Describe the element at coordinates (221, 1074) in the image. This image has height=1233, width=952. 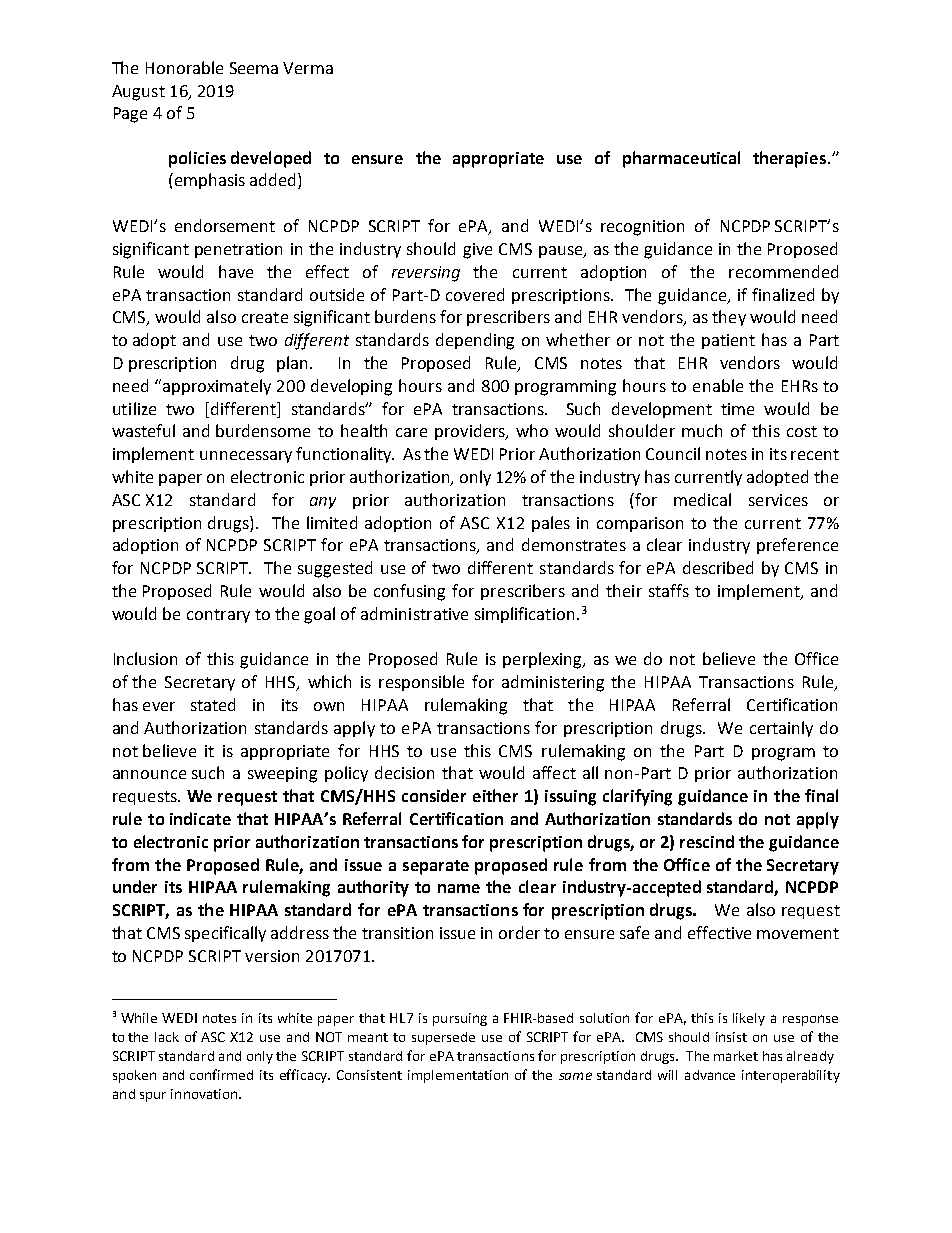
I see `confirmed` at that location.
